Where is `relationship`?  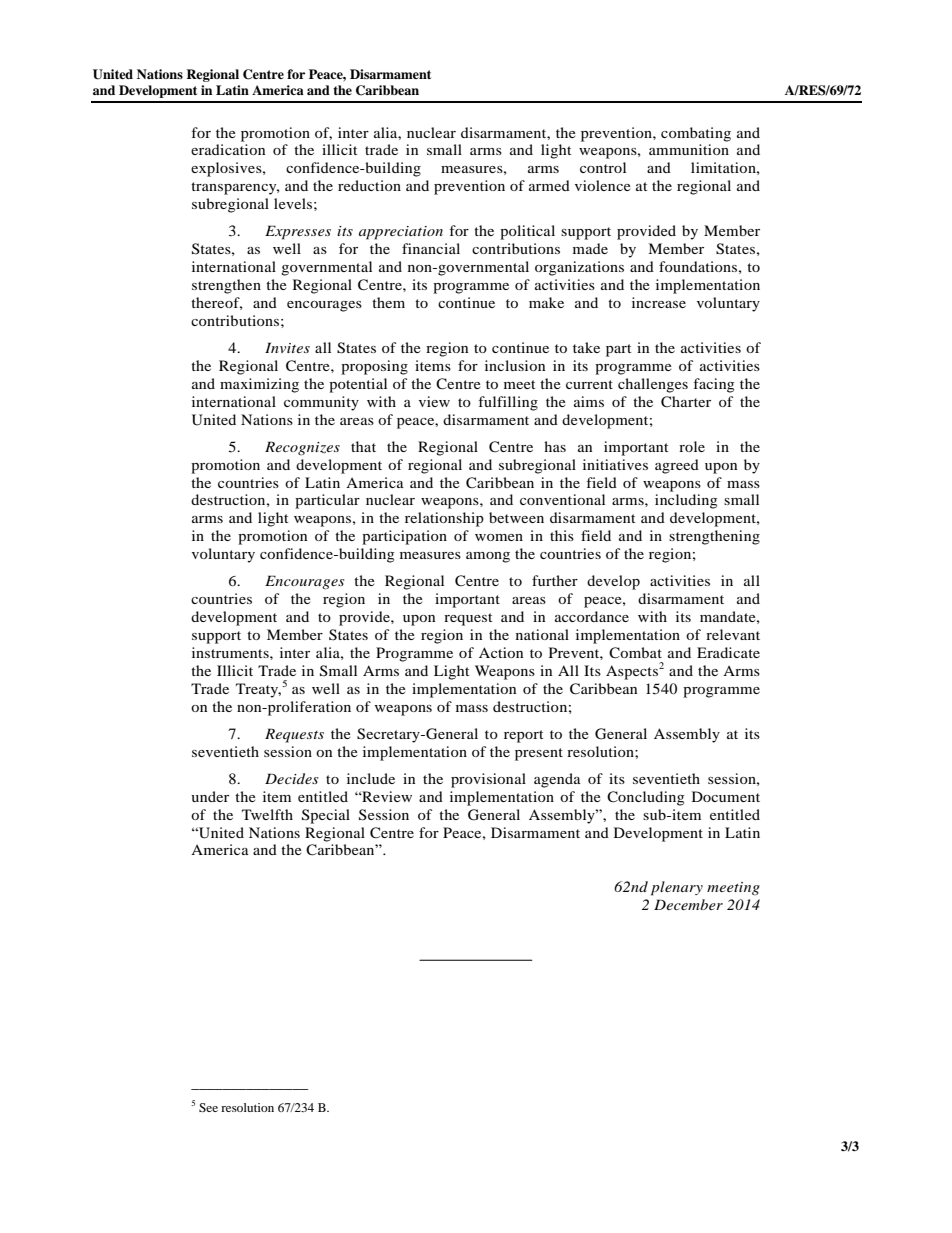 relationship is located at coordinates (444, 519).
